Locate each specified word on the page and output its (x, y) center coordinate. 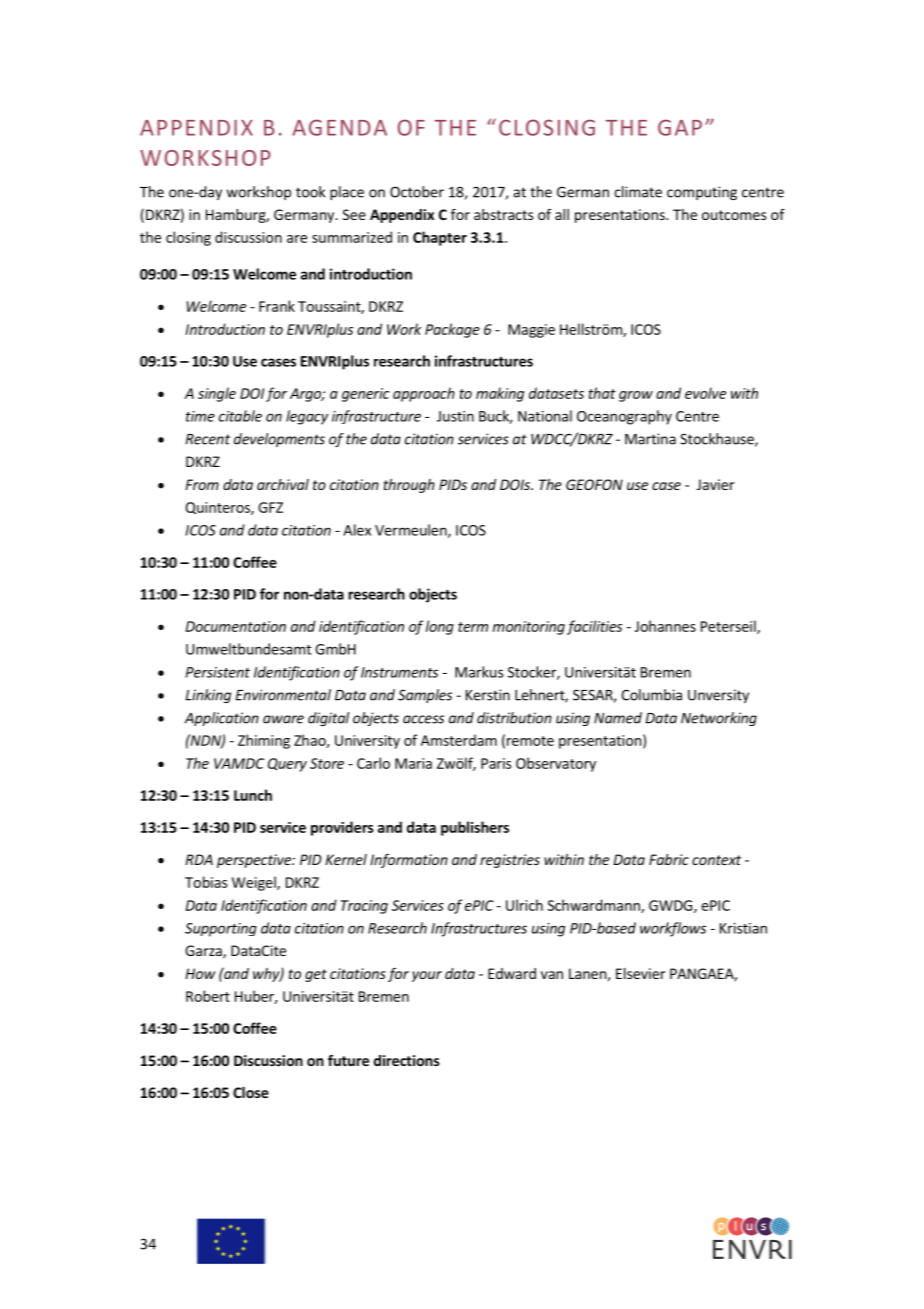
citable (240, 416)
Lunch (253, 795)
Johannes (665, 626)
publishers (475, 828)
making (500, 394)
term (473, 627)
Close (251, 1092)
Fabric (669, 859)
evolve (705, 393)
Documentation (236, 626)
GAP (680, 127)
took (310, 192)
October (417, 192)
